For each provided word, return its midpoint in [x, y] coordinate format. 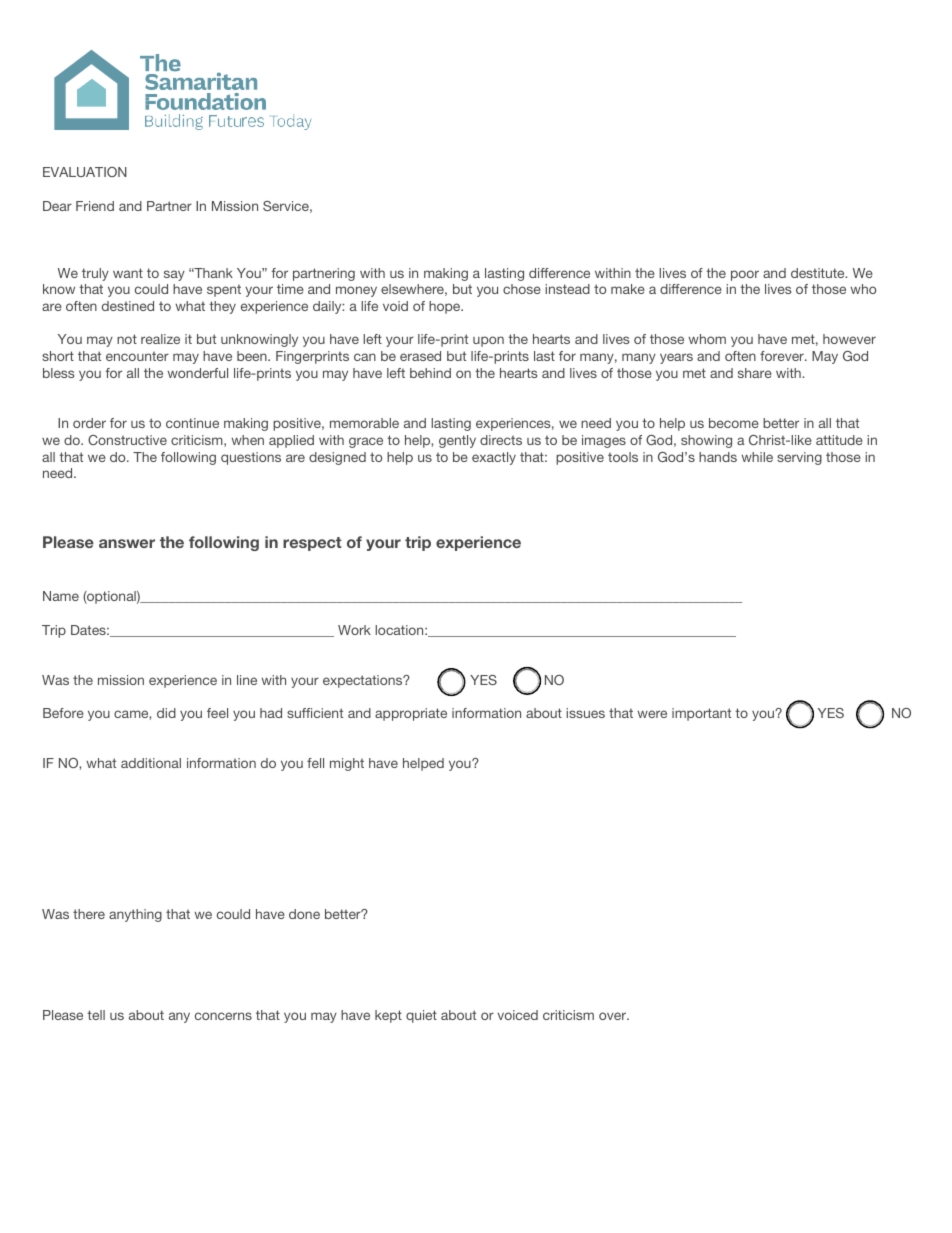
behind [430, 373]
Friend [95, 206]
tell [96, 1015]
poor [745, 275]
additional [151, 763]
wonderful [197, 373]
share [755, 373]
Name [61, 596]
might [347, 764]
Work [354, 630]
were [652, 714]
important [701, 714]
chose [522, 289]
